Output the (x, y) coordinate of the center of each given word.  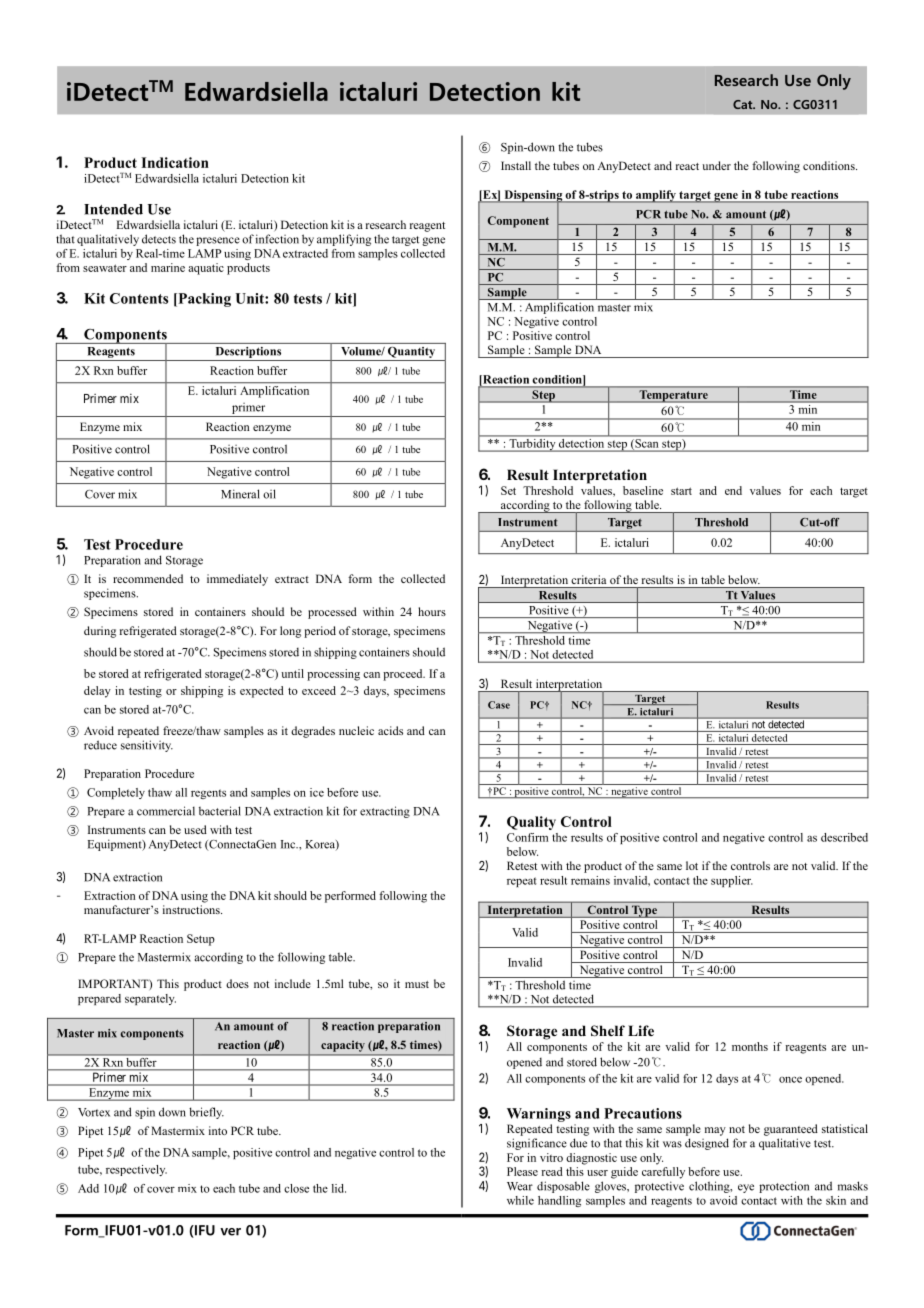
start (681, 491)
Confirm (527, 837)
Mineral (240, 494)
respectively (136, 1170)
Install (516, 165)
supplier (732, 881)
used (195, 829)
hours (432, 611)
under (716, 165)
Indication (175, 162)
